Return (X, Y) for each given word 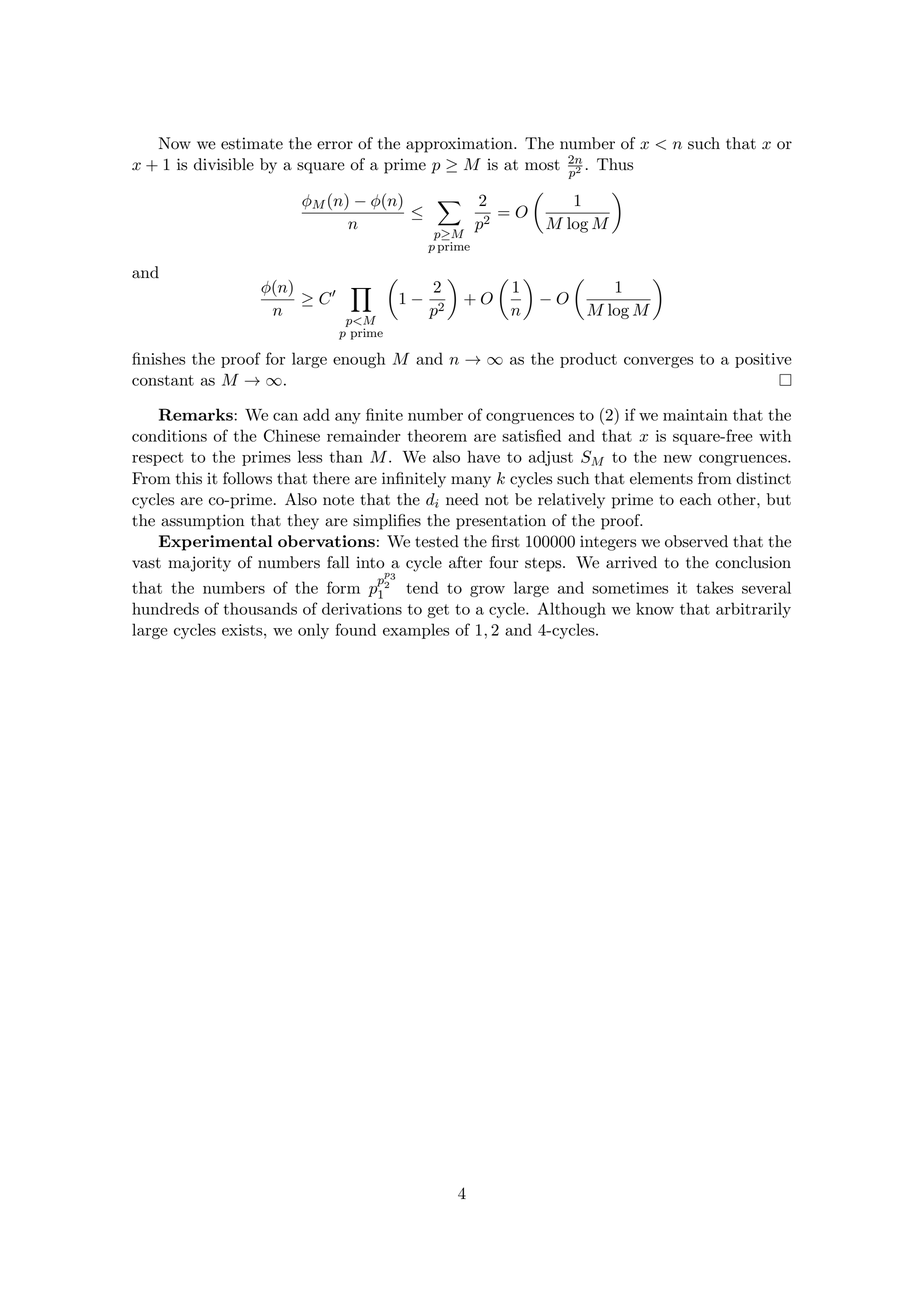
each (696, 499)
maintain (695, 415)
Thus (615, 164)
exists (243, 630)
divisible (224, 164)
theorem (437, 435)
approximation (460, 145)
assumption (202, 522)
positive (763, 360)
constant (163, 380)
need (462, 499)
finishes (159, 358)
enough (359, 360)
